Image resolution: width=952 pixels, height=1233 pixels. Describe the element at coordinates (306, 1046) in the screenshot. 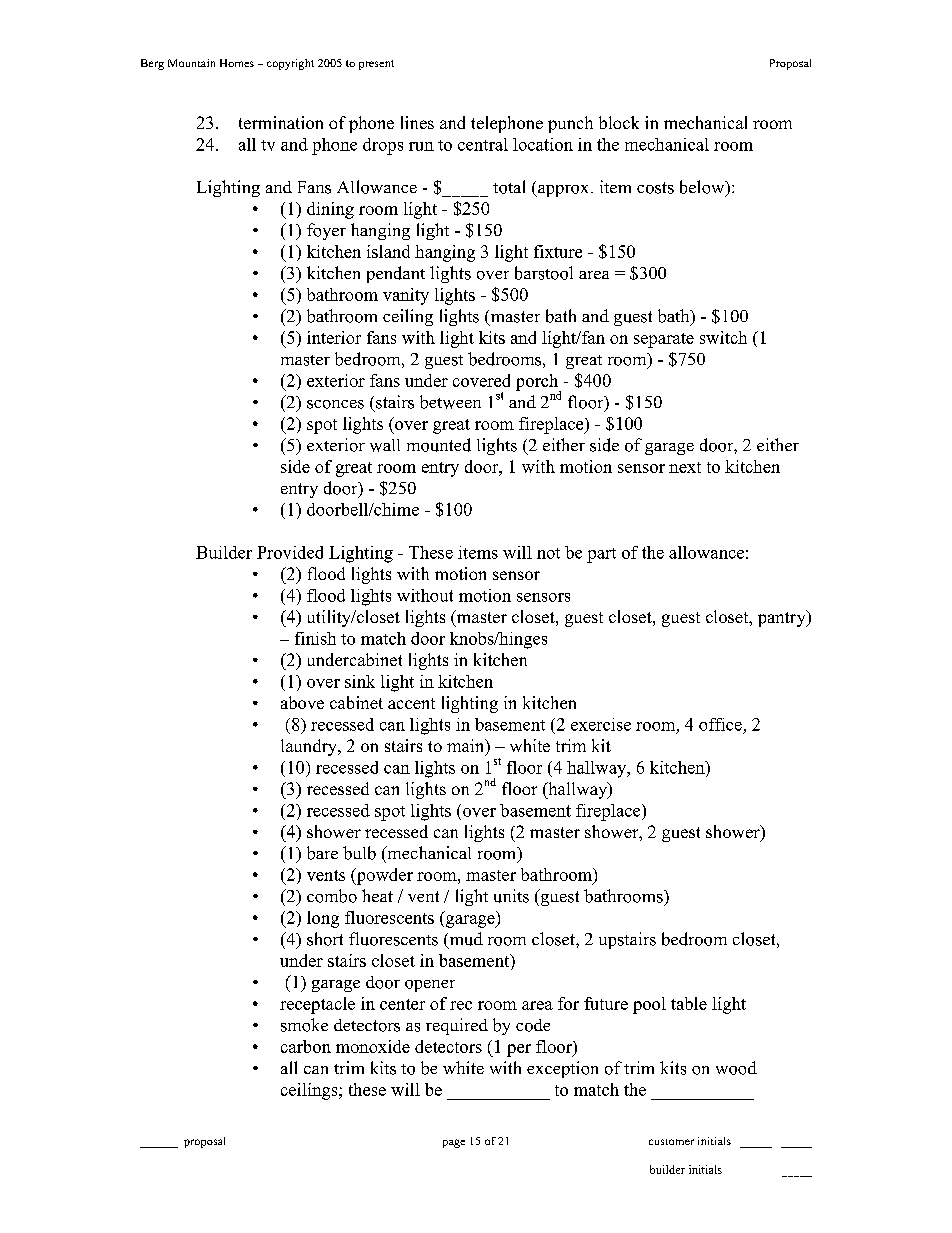

I see `carbon` at that location.
